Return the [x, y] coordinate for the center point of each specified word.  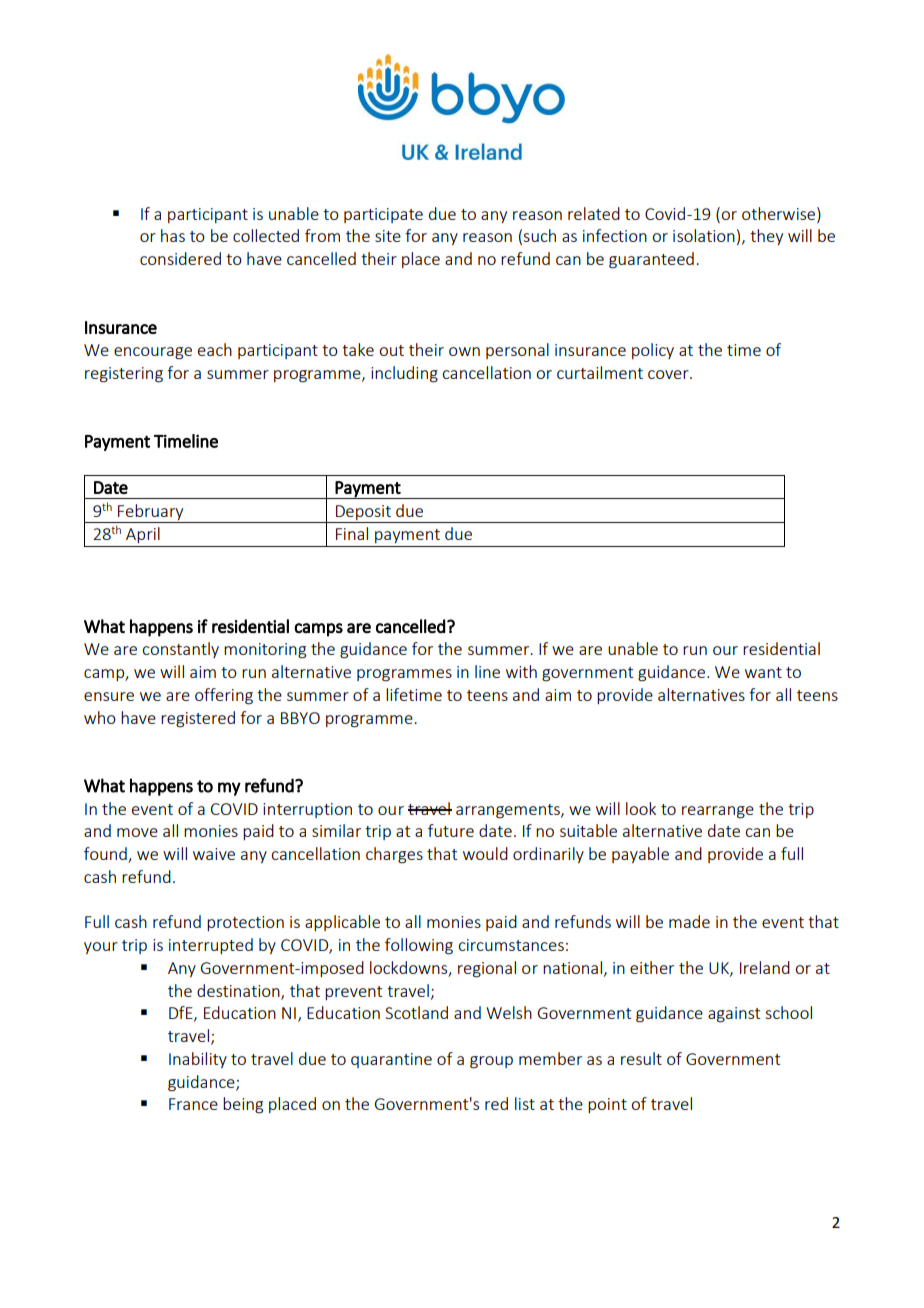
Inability [198, 1060]
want [763, 672]
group [491, 1062]
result [641, 1058]
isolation [704, 235]
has [173, 235]
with [521, 671]
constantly [180, 650]
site [388, 236]
